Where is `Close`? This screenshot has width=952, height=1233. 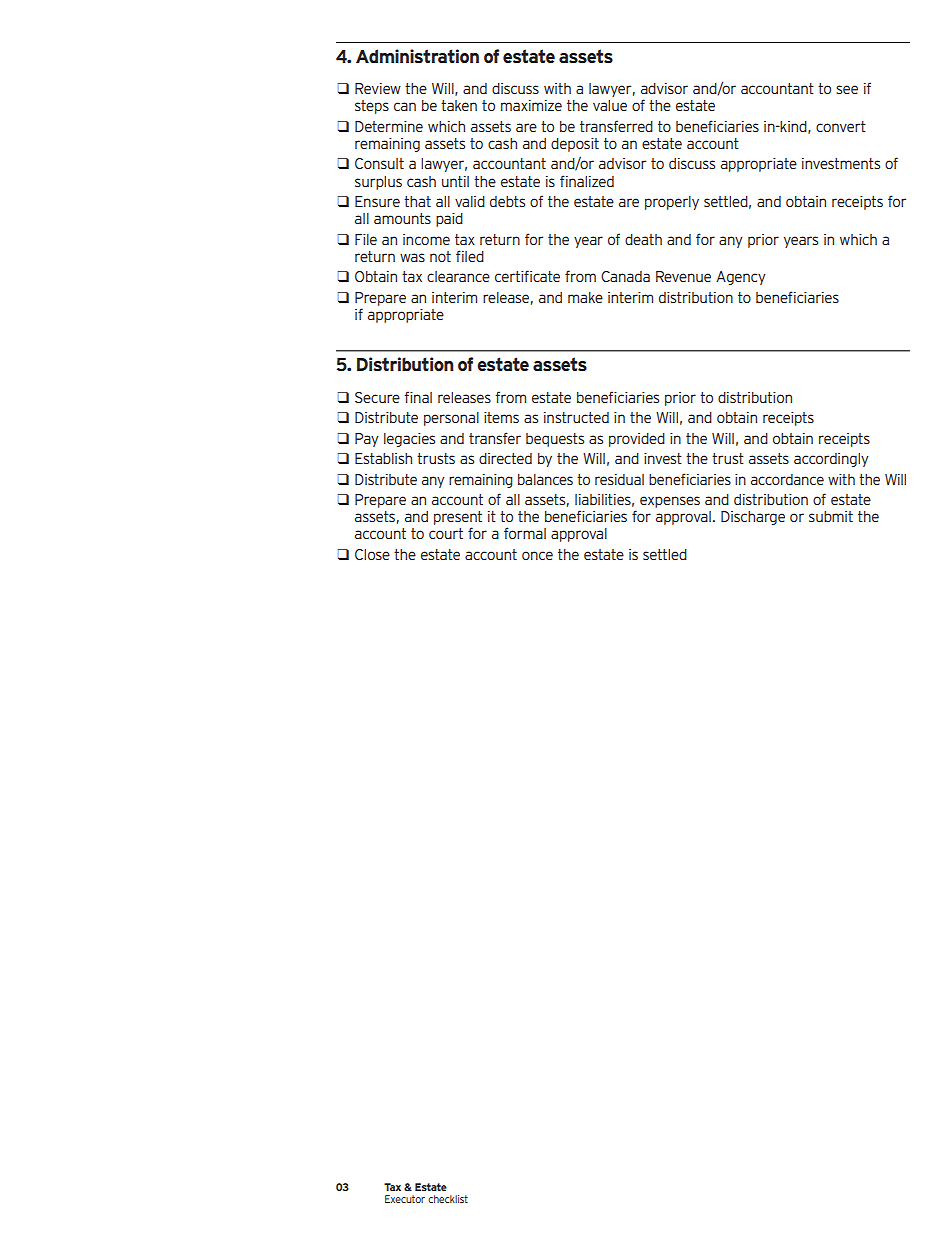
Close is located at coordinates (372, 554).
